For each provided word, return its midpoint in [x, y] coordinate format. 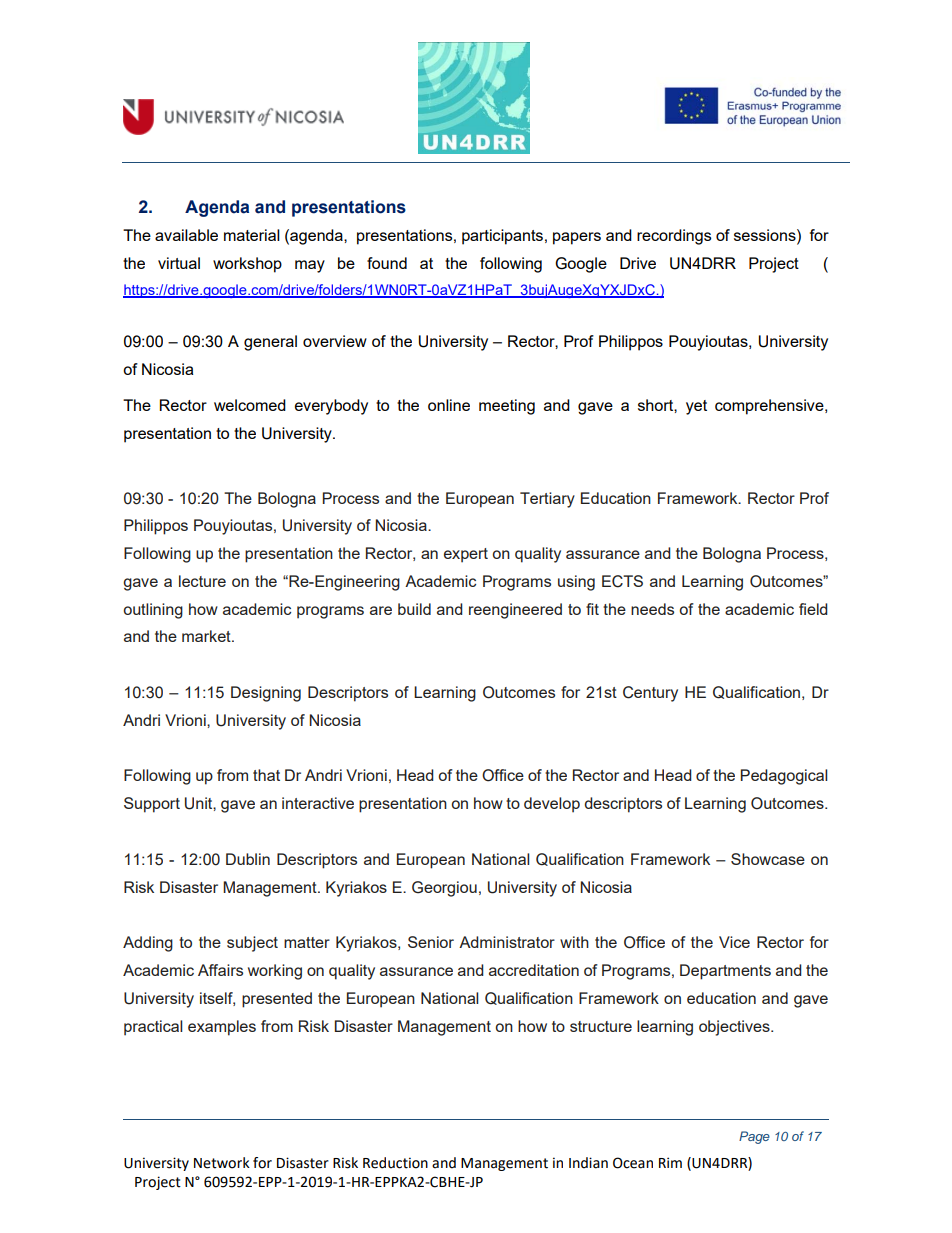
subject [252, 944]
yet [696, 407]
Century [650, 694]
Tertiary [547, 500]
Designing [266, 694]
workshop [247, 265]
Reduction [395, 1163]
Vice [734, 942]
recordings [674, 237]
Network [222, 1163]
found [387, 263]
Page [754, 1137]
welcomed [250, 405]
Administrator [507, 942]
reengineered [515, 611]
